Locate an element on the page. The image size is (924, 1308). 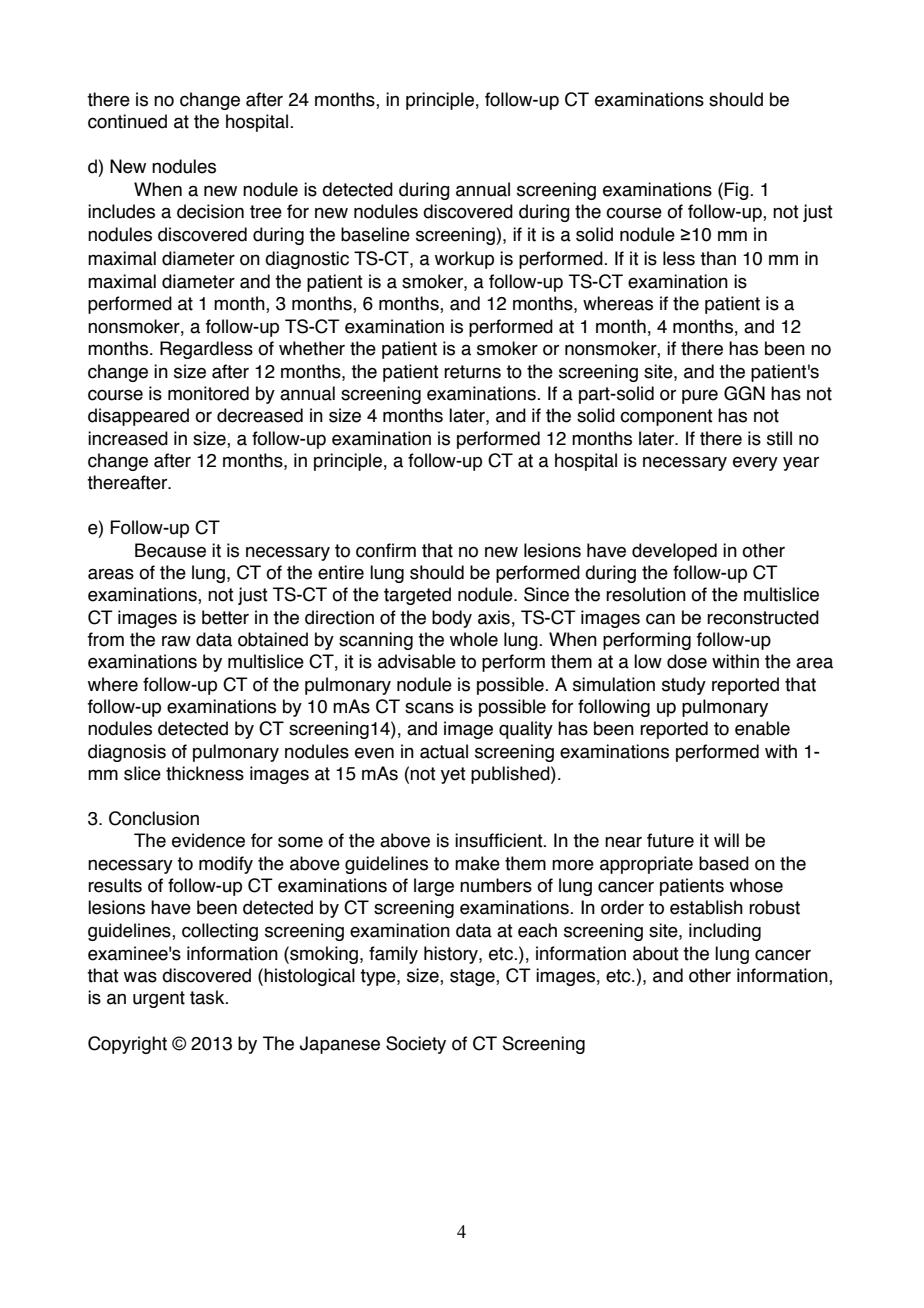
continued is located at coordinates (127, 121).
